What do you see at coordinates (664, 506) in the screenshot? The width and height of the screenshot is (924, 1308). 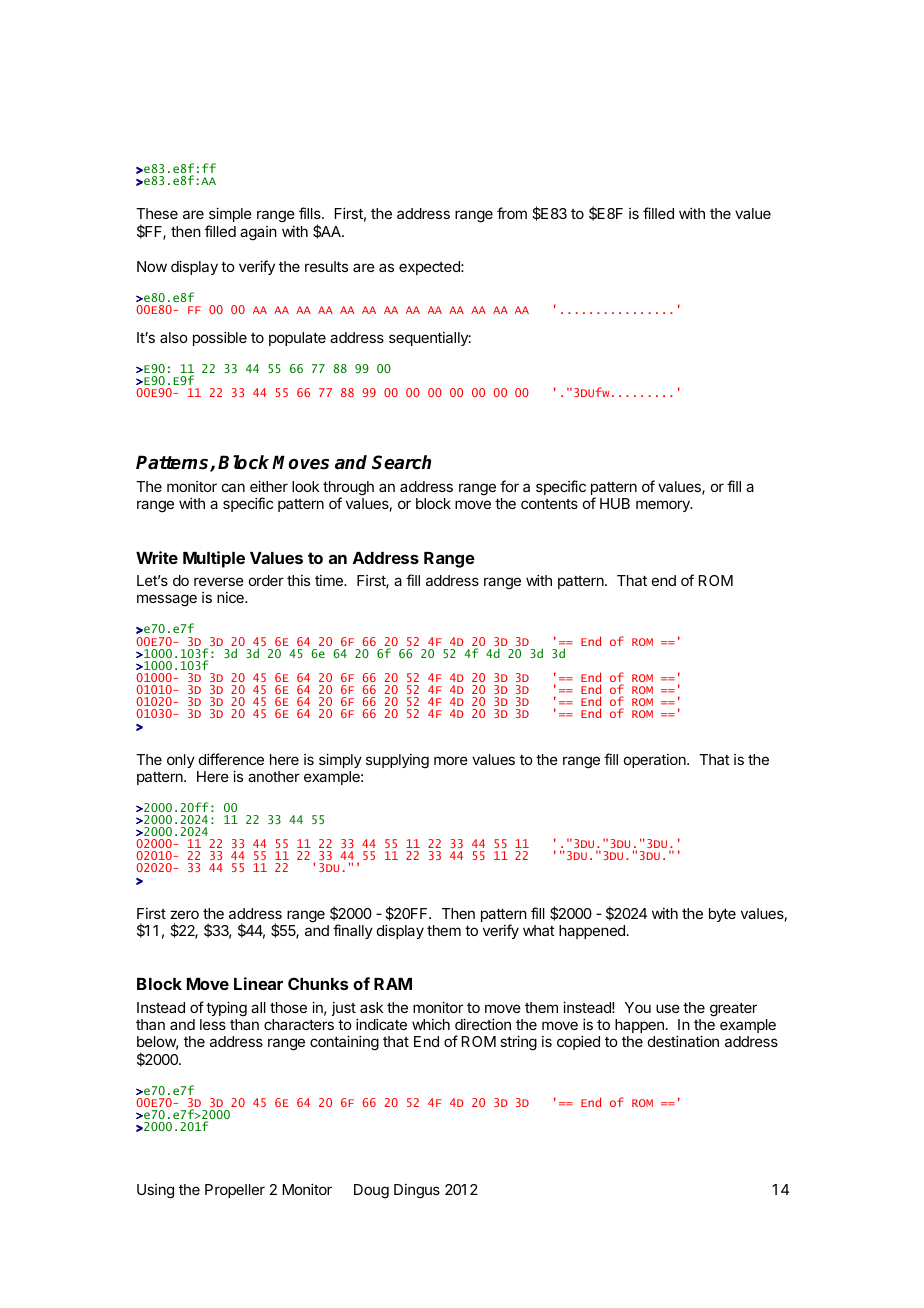 I see `memory` at bounding box center [664, 506].
